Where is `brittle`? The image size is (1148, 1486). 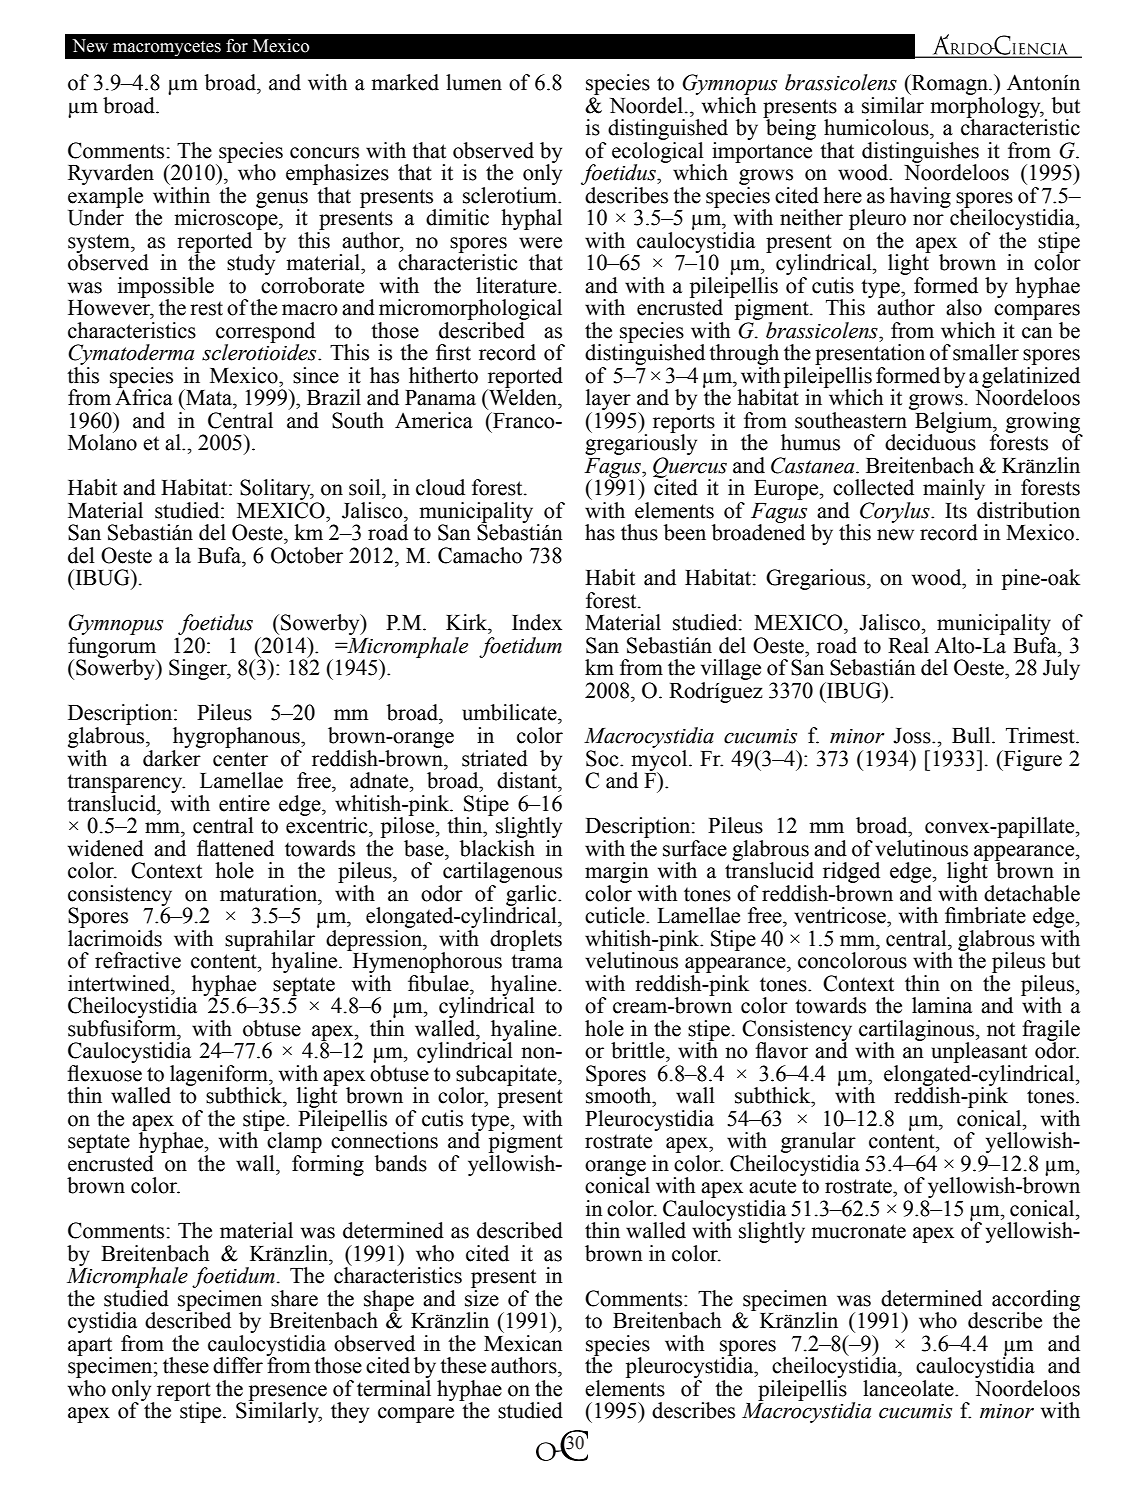 brittle is located at coordinates (639, 1050).
